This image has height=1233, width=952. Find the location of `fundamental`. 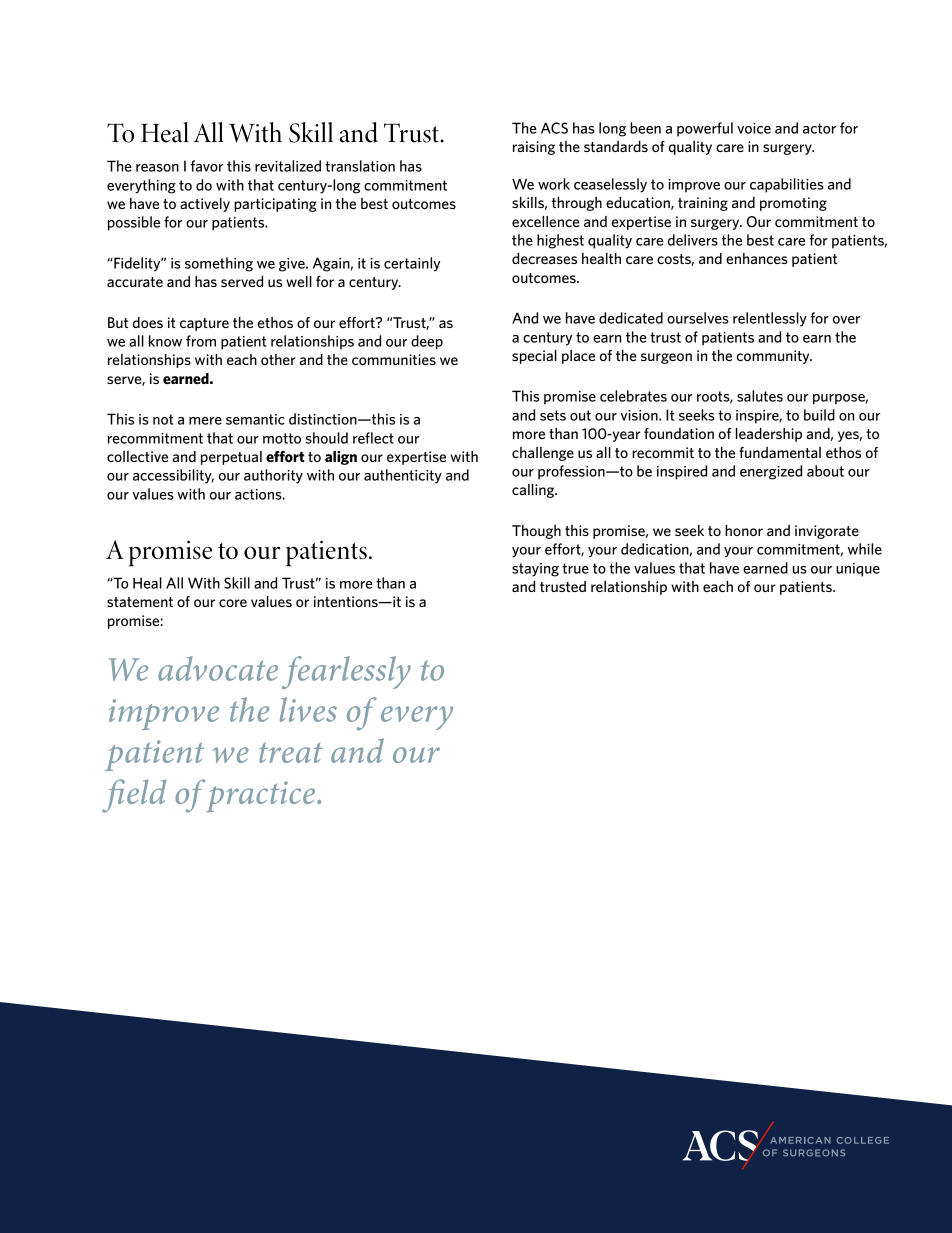

fundamental is located at coordinates (780, 452).
